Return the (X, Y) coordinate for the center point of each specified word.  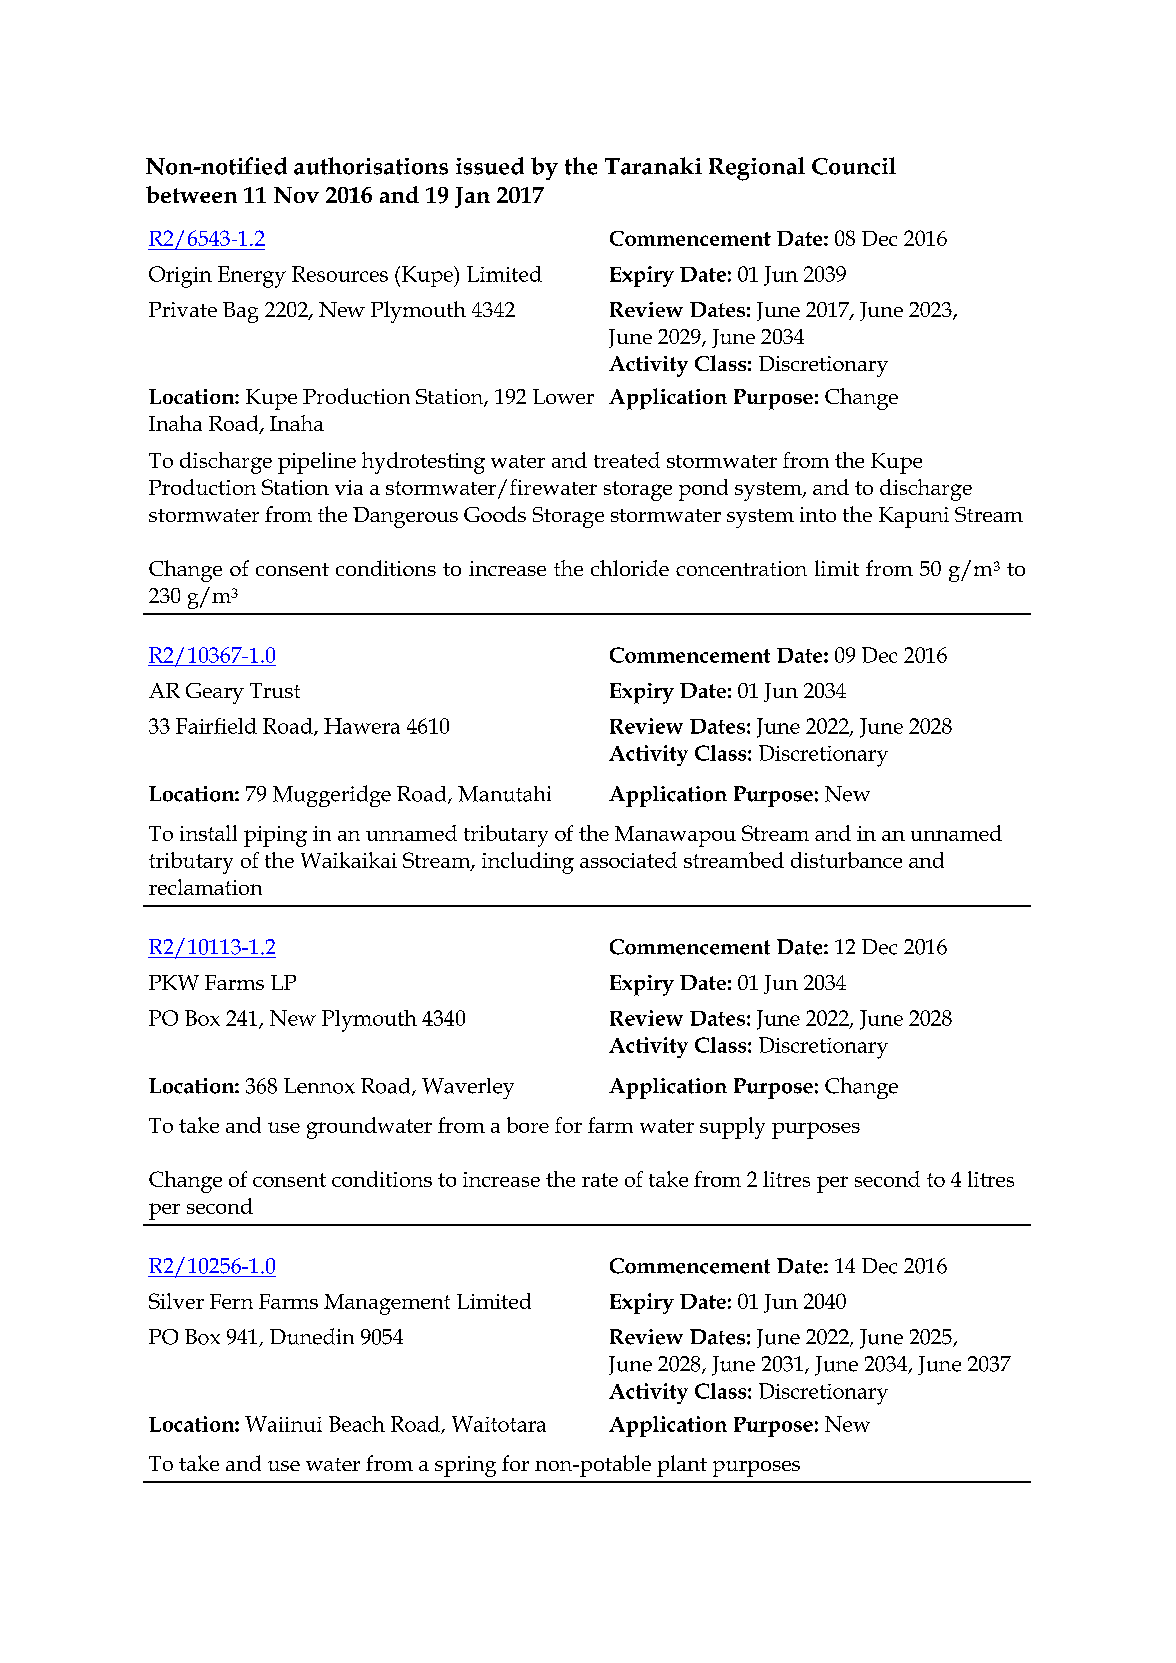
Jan (472, 197)
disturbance (846, 860)
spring (465, 1466)
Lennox (319, 1086)
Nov (296, 195)
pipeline (317, 463)
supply (732, 1128)
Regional (757, 169)
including (528, 863)
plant (682, 1466)
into (818, 514)
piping (275, 836)
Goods (495, 514)
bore (528, 1125)
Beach (357, 1424)
